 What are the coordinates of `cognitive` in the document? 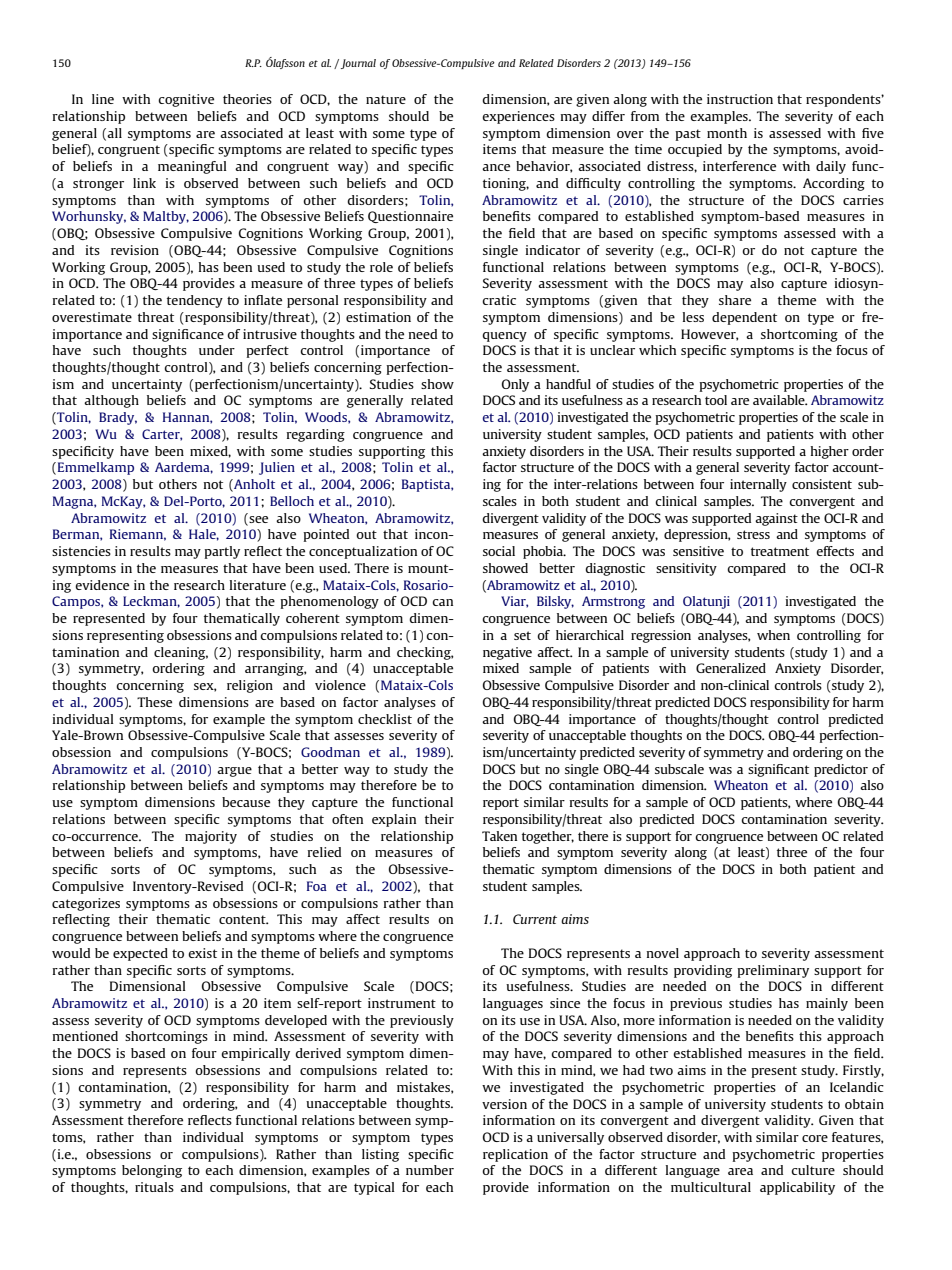 It's located at (186, 100).
